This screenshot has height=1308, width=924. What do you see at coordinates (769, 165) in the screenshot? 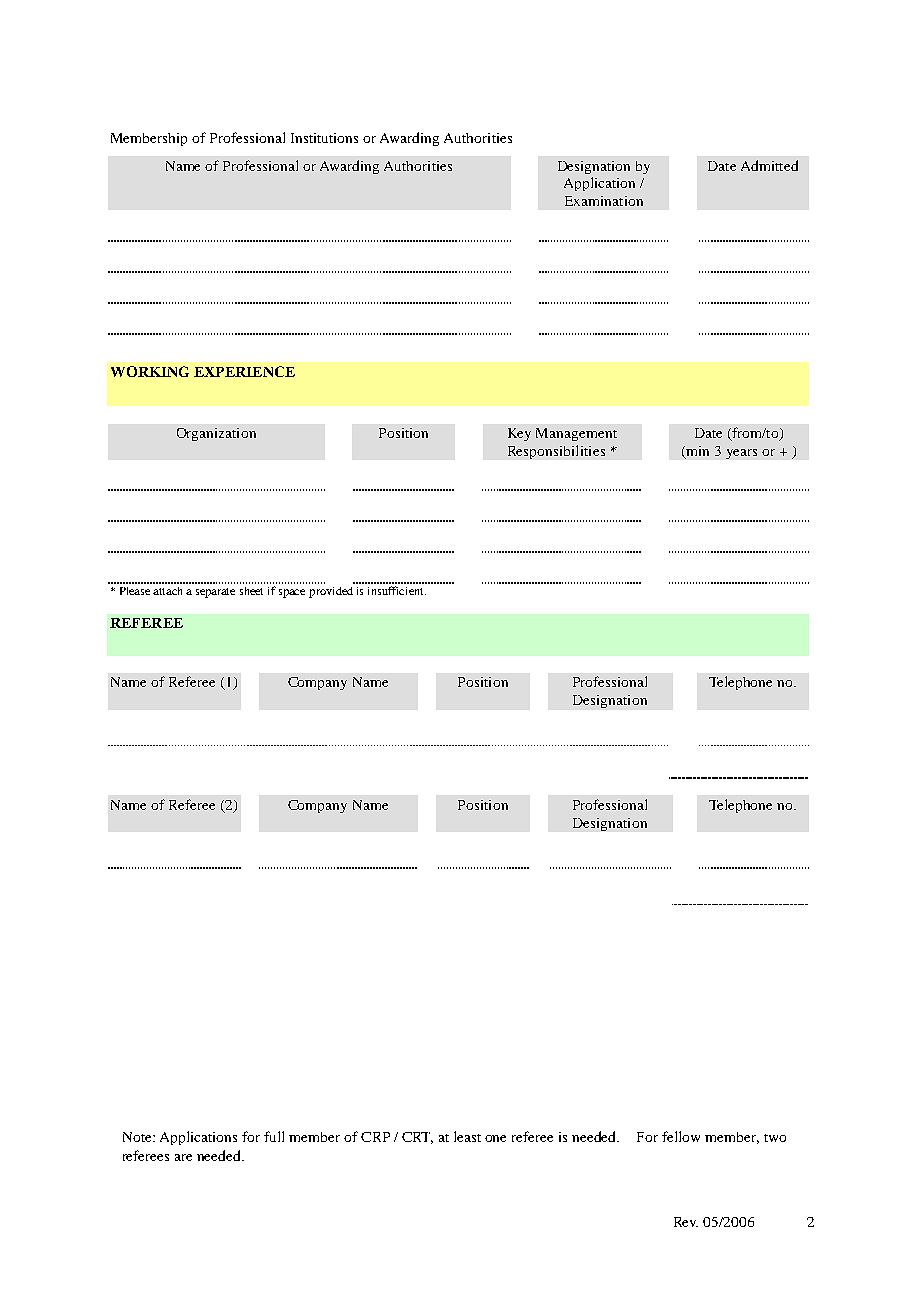
I see `Admitted` at bounding box center [769, 165].
